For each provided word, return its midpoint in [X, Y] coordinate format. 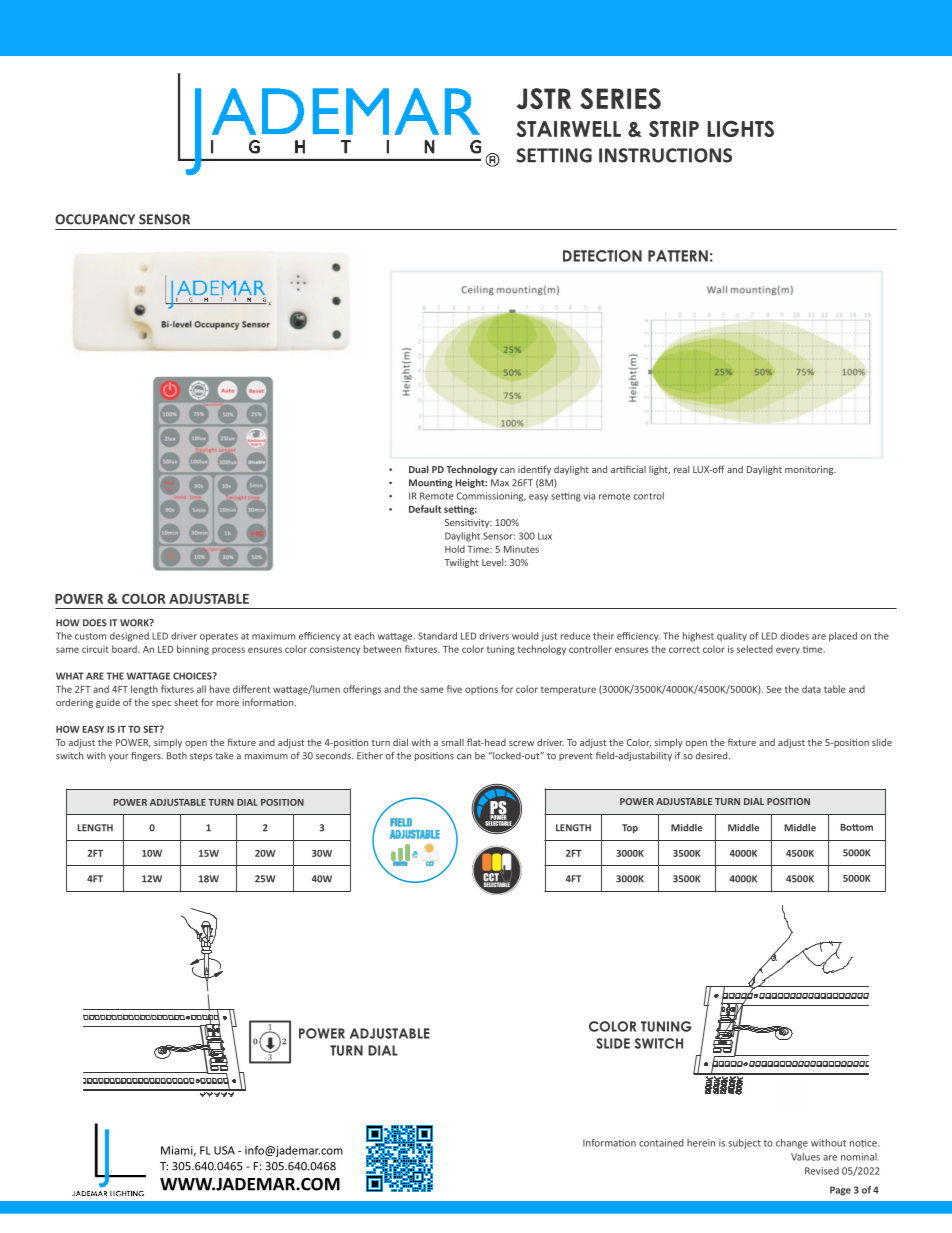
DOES [95, 623]
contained [661, 1143]
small [452, 742]
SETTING [554, 155]
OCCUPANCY [95, 219]
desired [713, 756]
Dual [419, 469]
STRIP [674, 129]
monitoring [810, 470]
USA [224, 1150]
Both [177, 756]
